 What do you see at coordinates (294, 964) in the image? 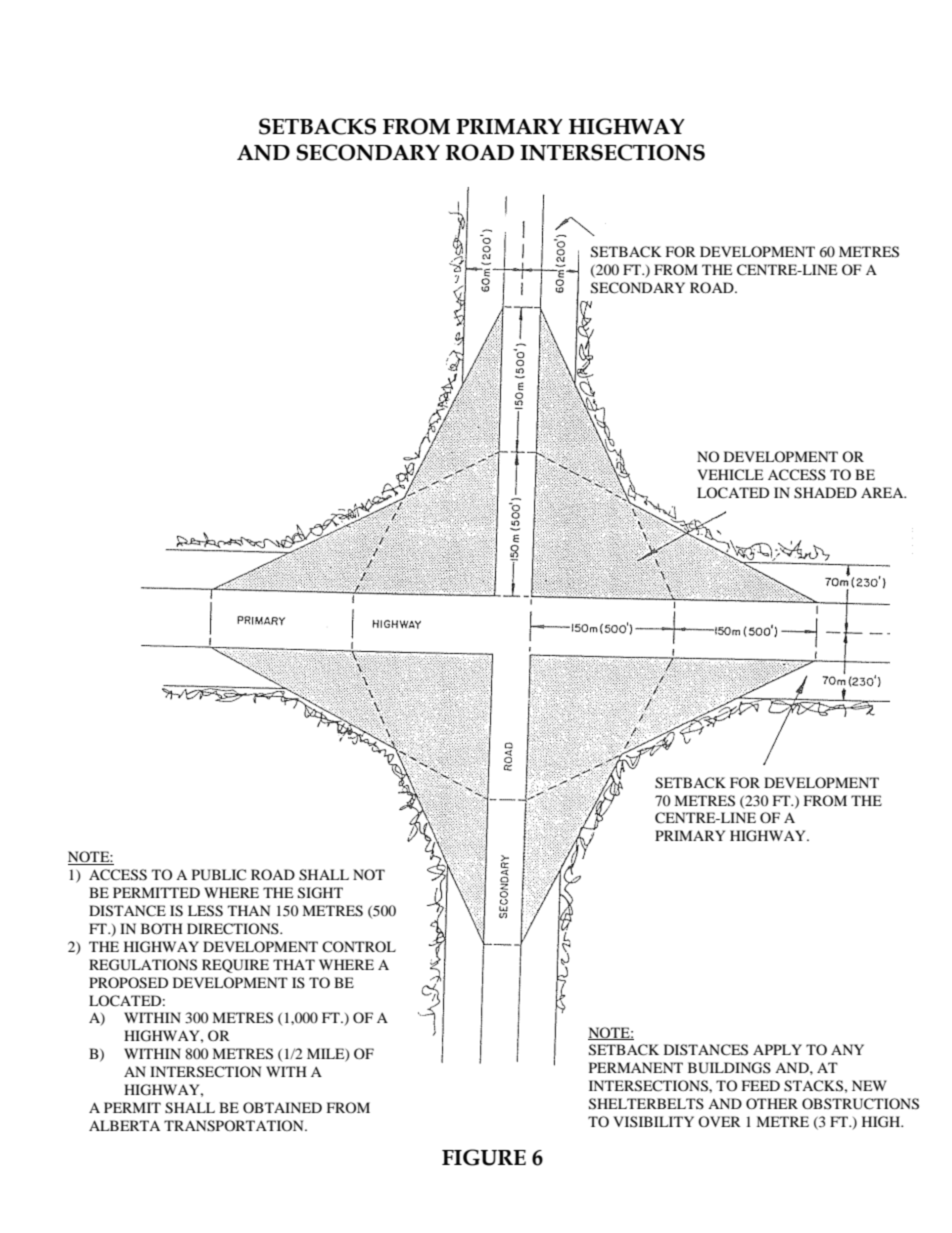
I see `THAT` at bounding box center [294, 964].
